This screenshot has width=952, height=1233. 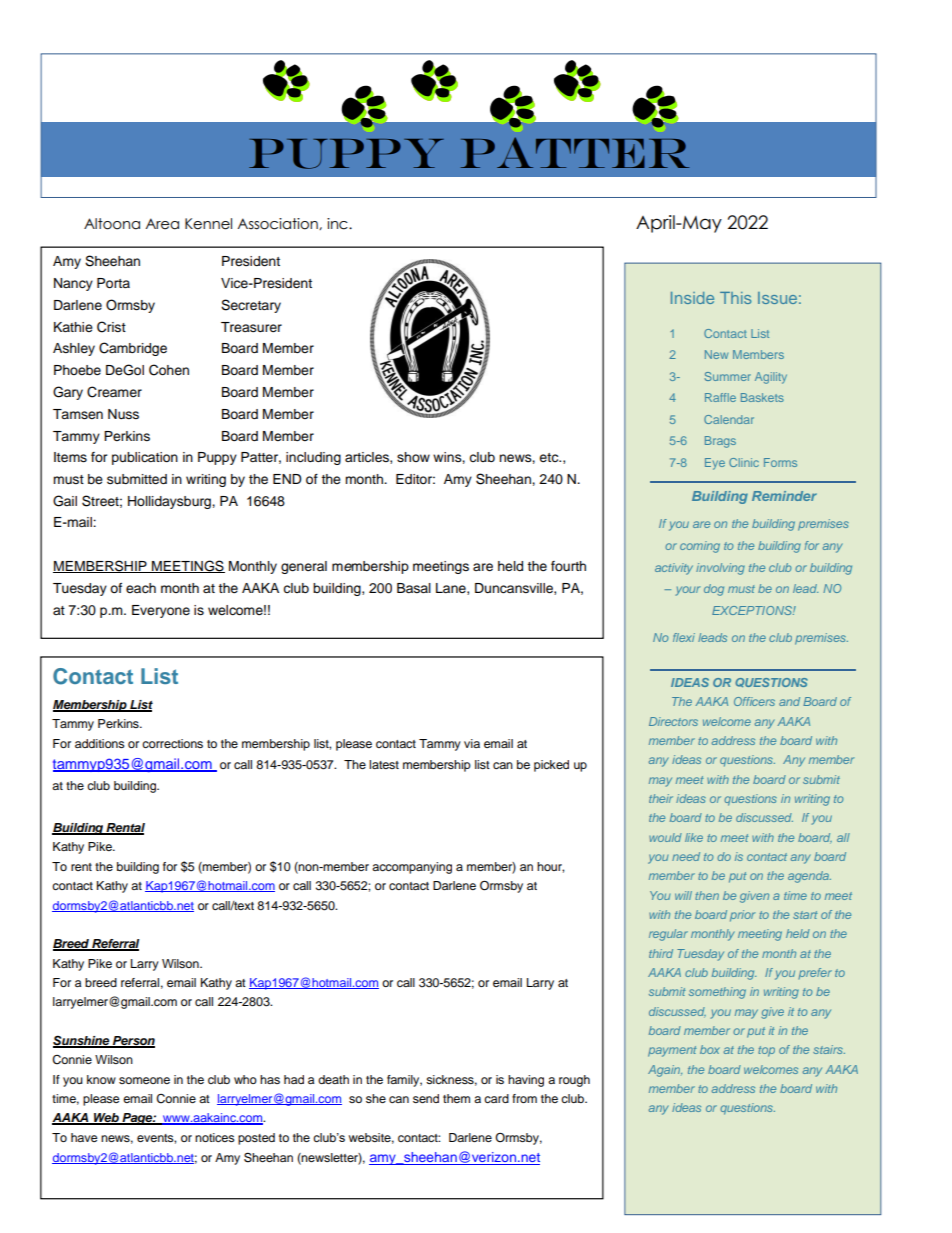 What do you see at coordinates (141, 588) in the screenshot?
I see `each` at bounding box center [141, 588].
